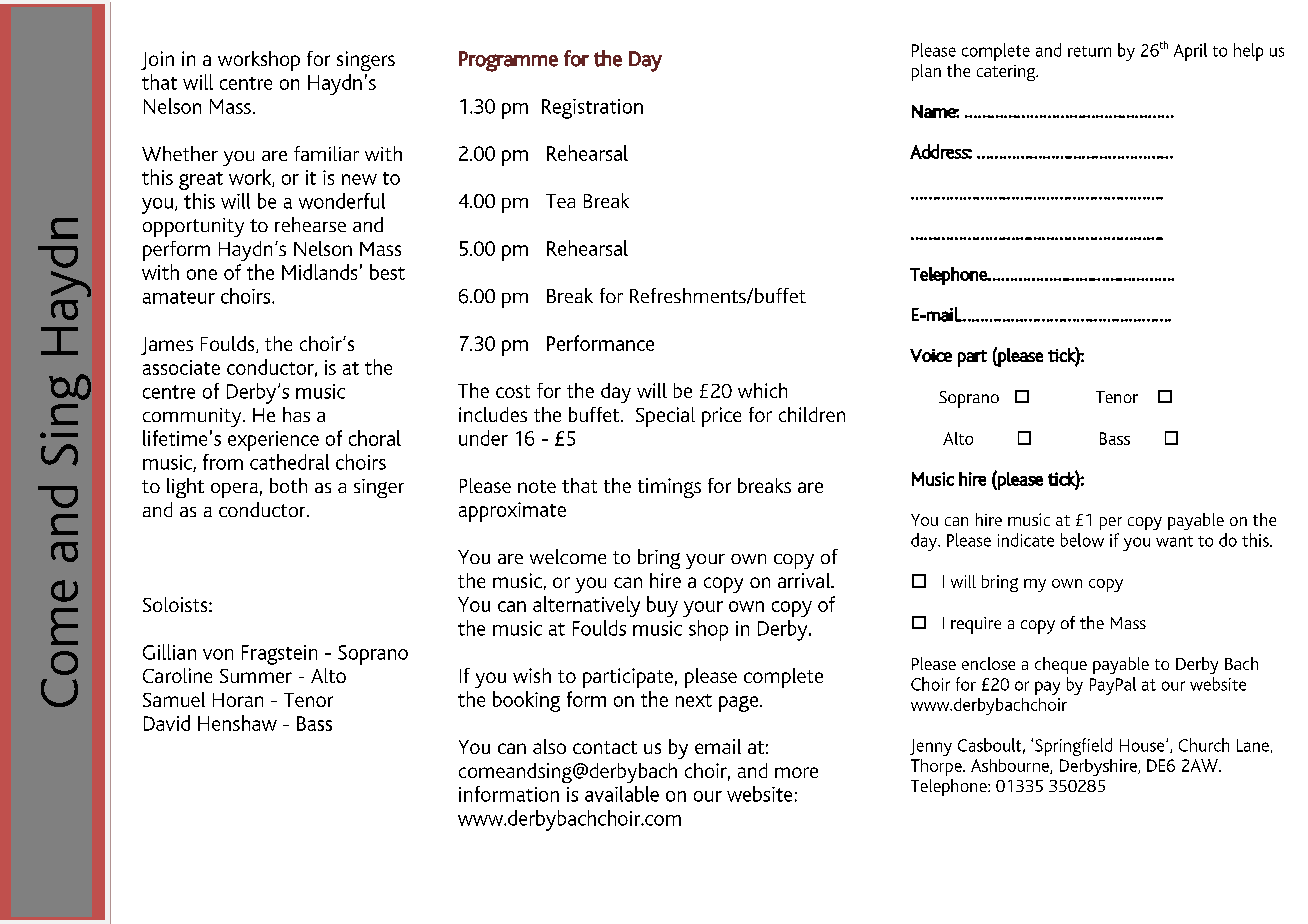  Describe the element at coordinates (560, 201) in the screenshot. I see `Tea` at that location.
